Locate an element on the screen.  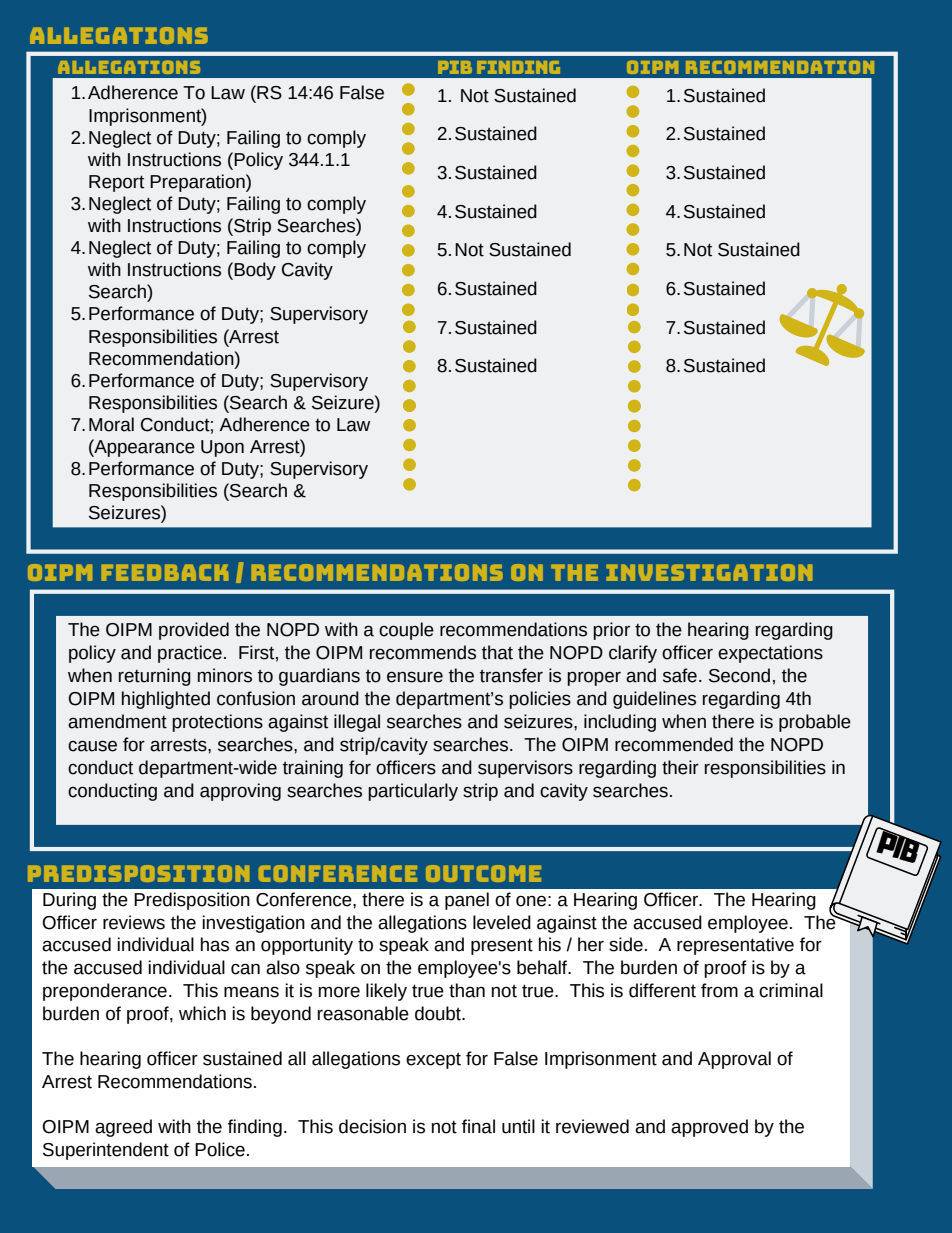
prior is located at coordinates (611, 631).
